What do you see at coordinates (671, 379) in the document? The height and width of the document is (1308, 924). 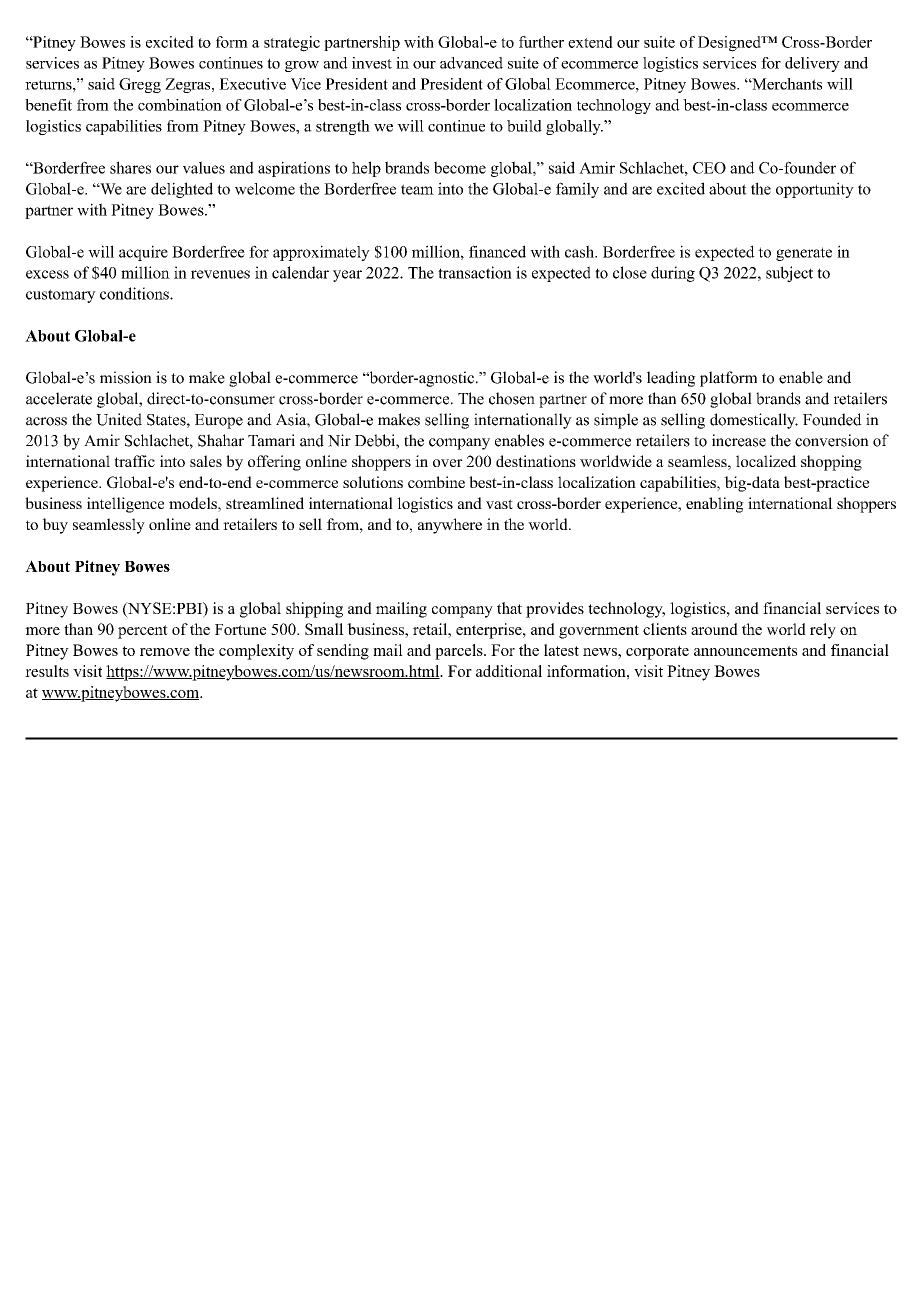 I see `leading` at bounding box center [671, 379].
